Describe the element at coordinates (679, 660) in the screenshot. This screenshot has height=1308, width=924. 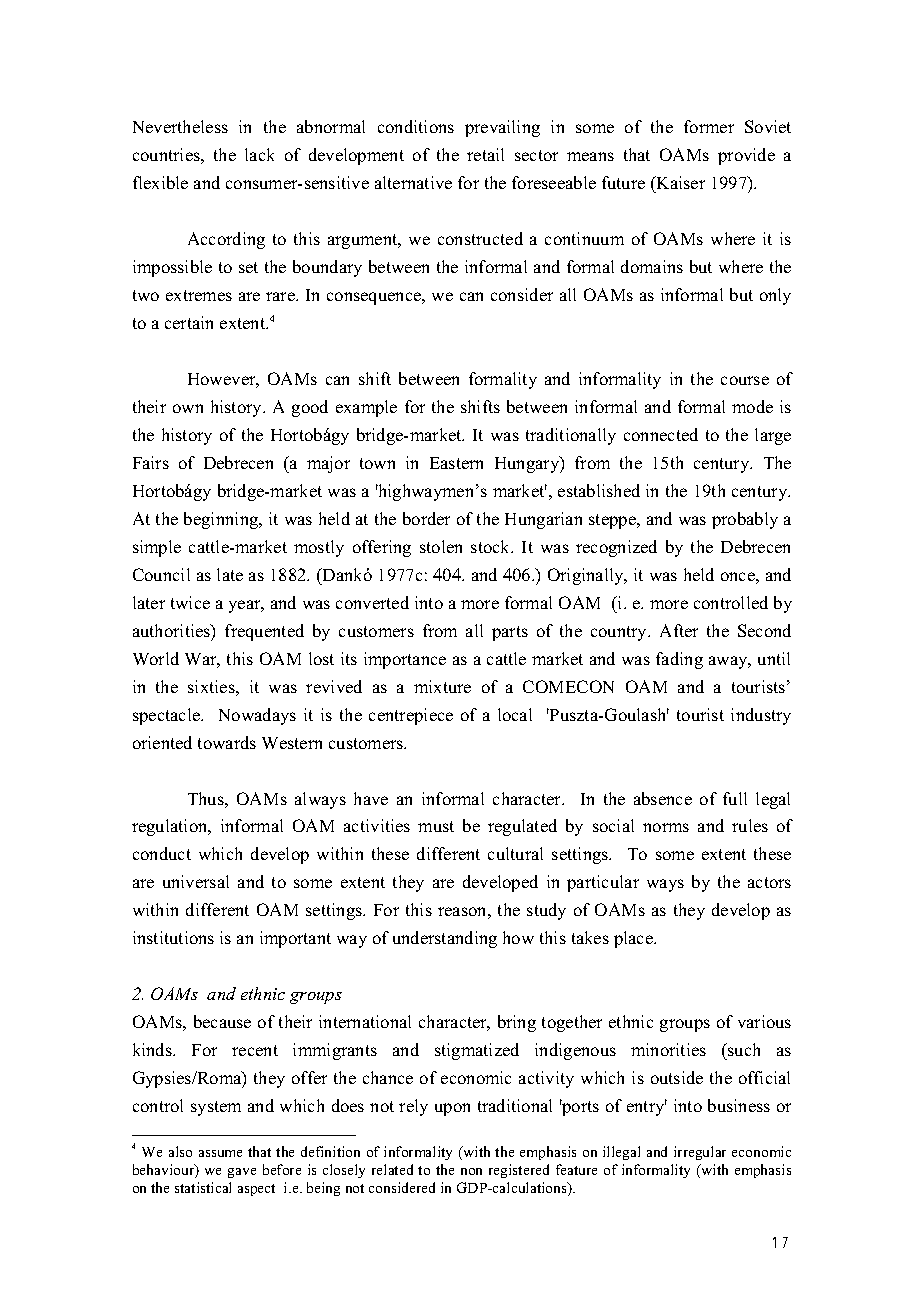
I see `fading` at that location.
